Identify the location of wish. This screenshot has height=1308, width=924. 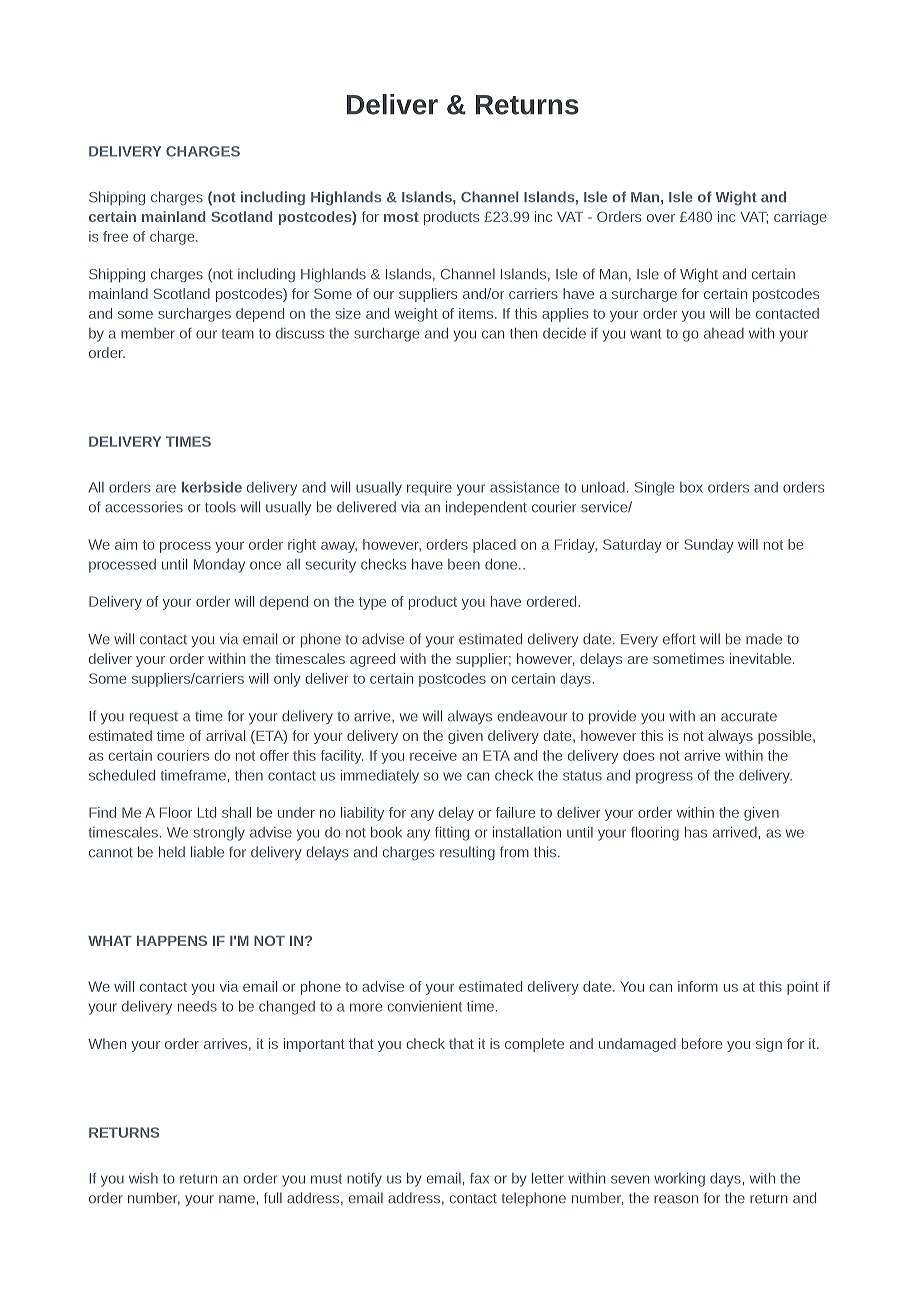
(143, 1178).
